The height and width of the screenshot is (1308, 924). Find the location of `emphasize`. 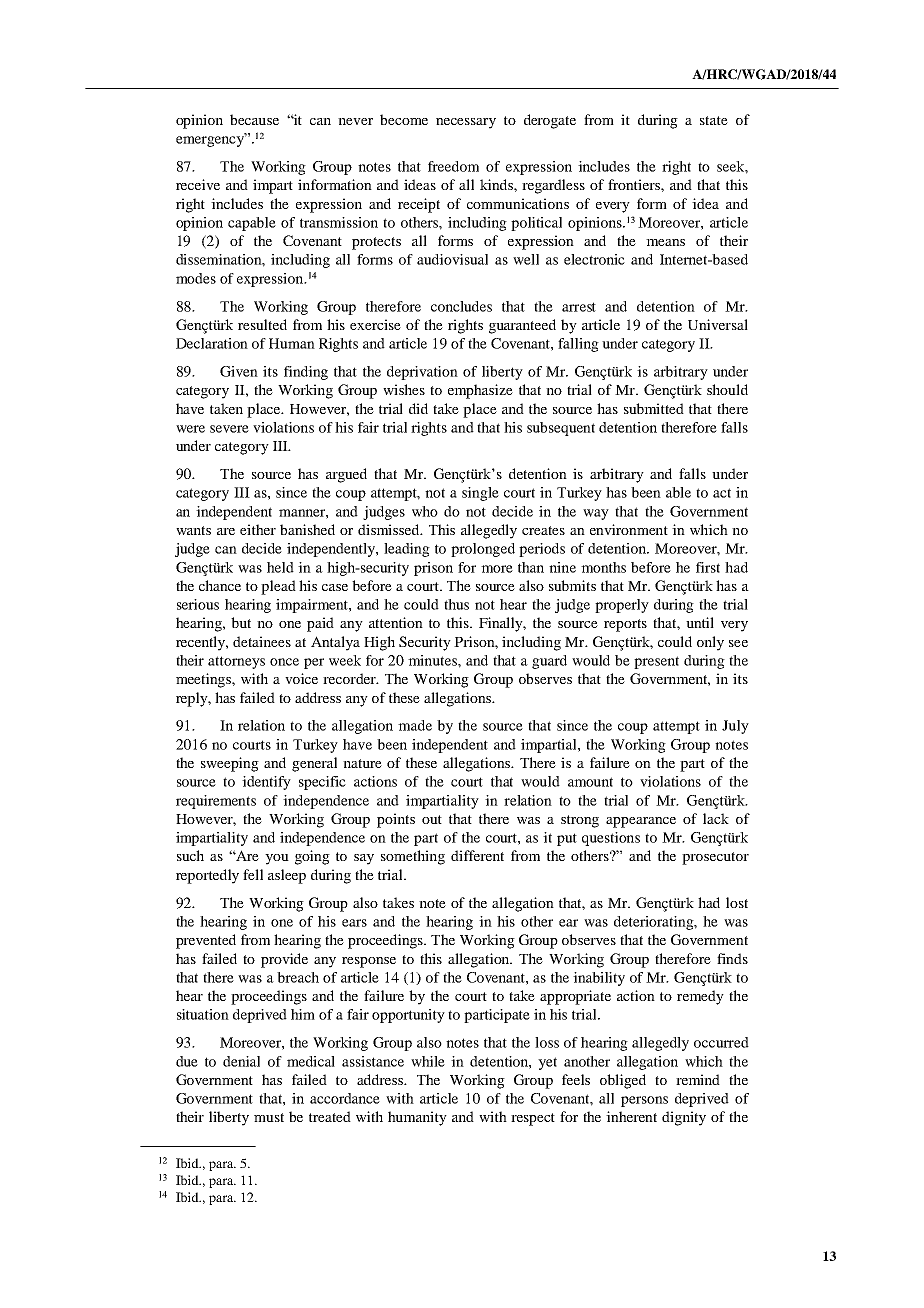

emphasize is located at coordinates (480, 391).
